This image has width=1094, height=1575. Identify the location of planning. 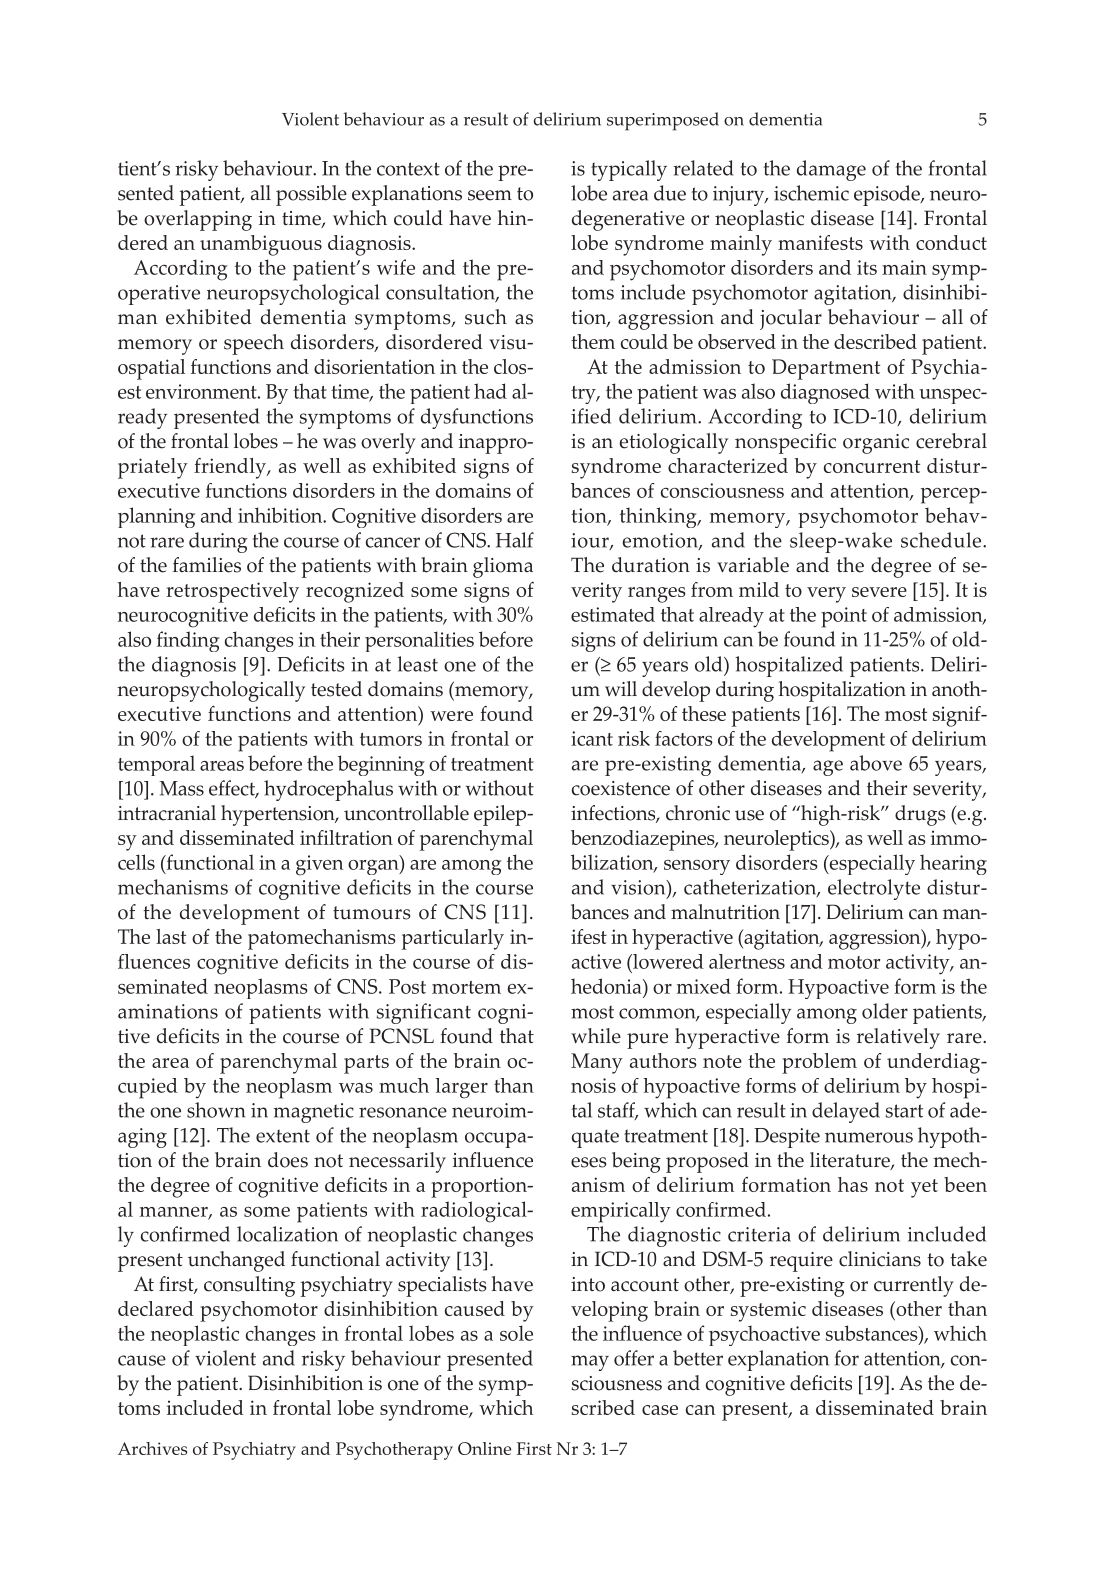
(156, 517).
